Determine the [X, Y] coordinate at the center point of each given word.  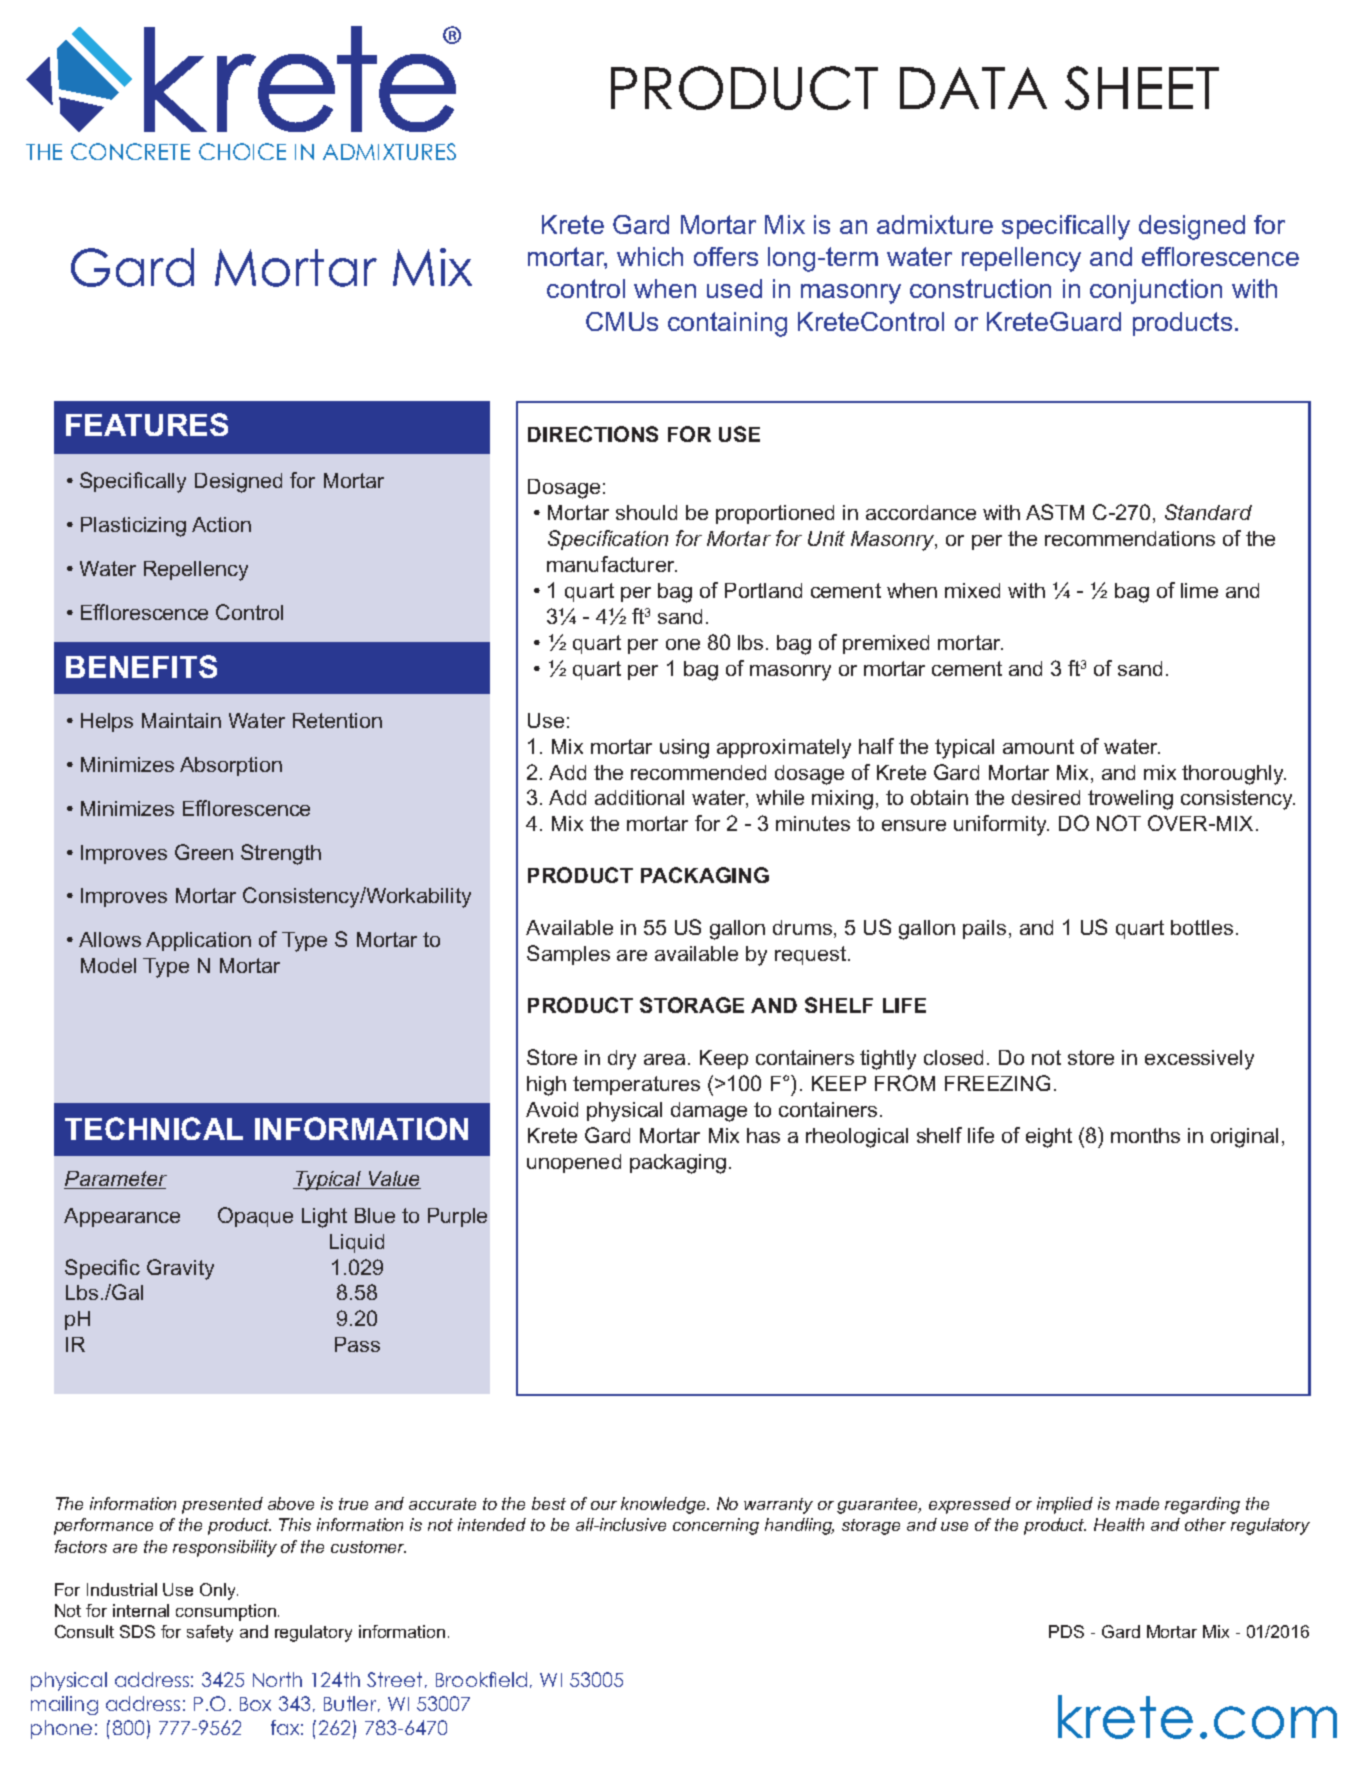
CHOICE [242, 151]
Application [198, 941]
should [646, 512]
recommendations [1130, 538]
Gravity [180, 1269]
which [650, 256]
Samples [568, 955]
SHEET [1142, 88]
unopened [574, 1163]
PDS [1066, 1631]
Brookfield [481, 1679]
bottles [1202, 927]
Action [221, 524]
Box [255, 1704]
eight [1049, 1138]
